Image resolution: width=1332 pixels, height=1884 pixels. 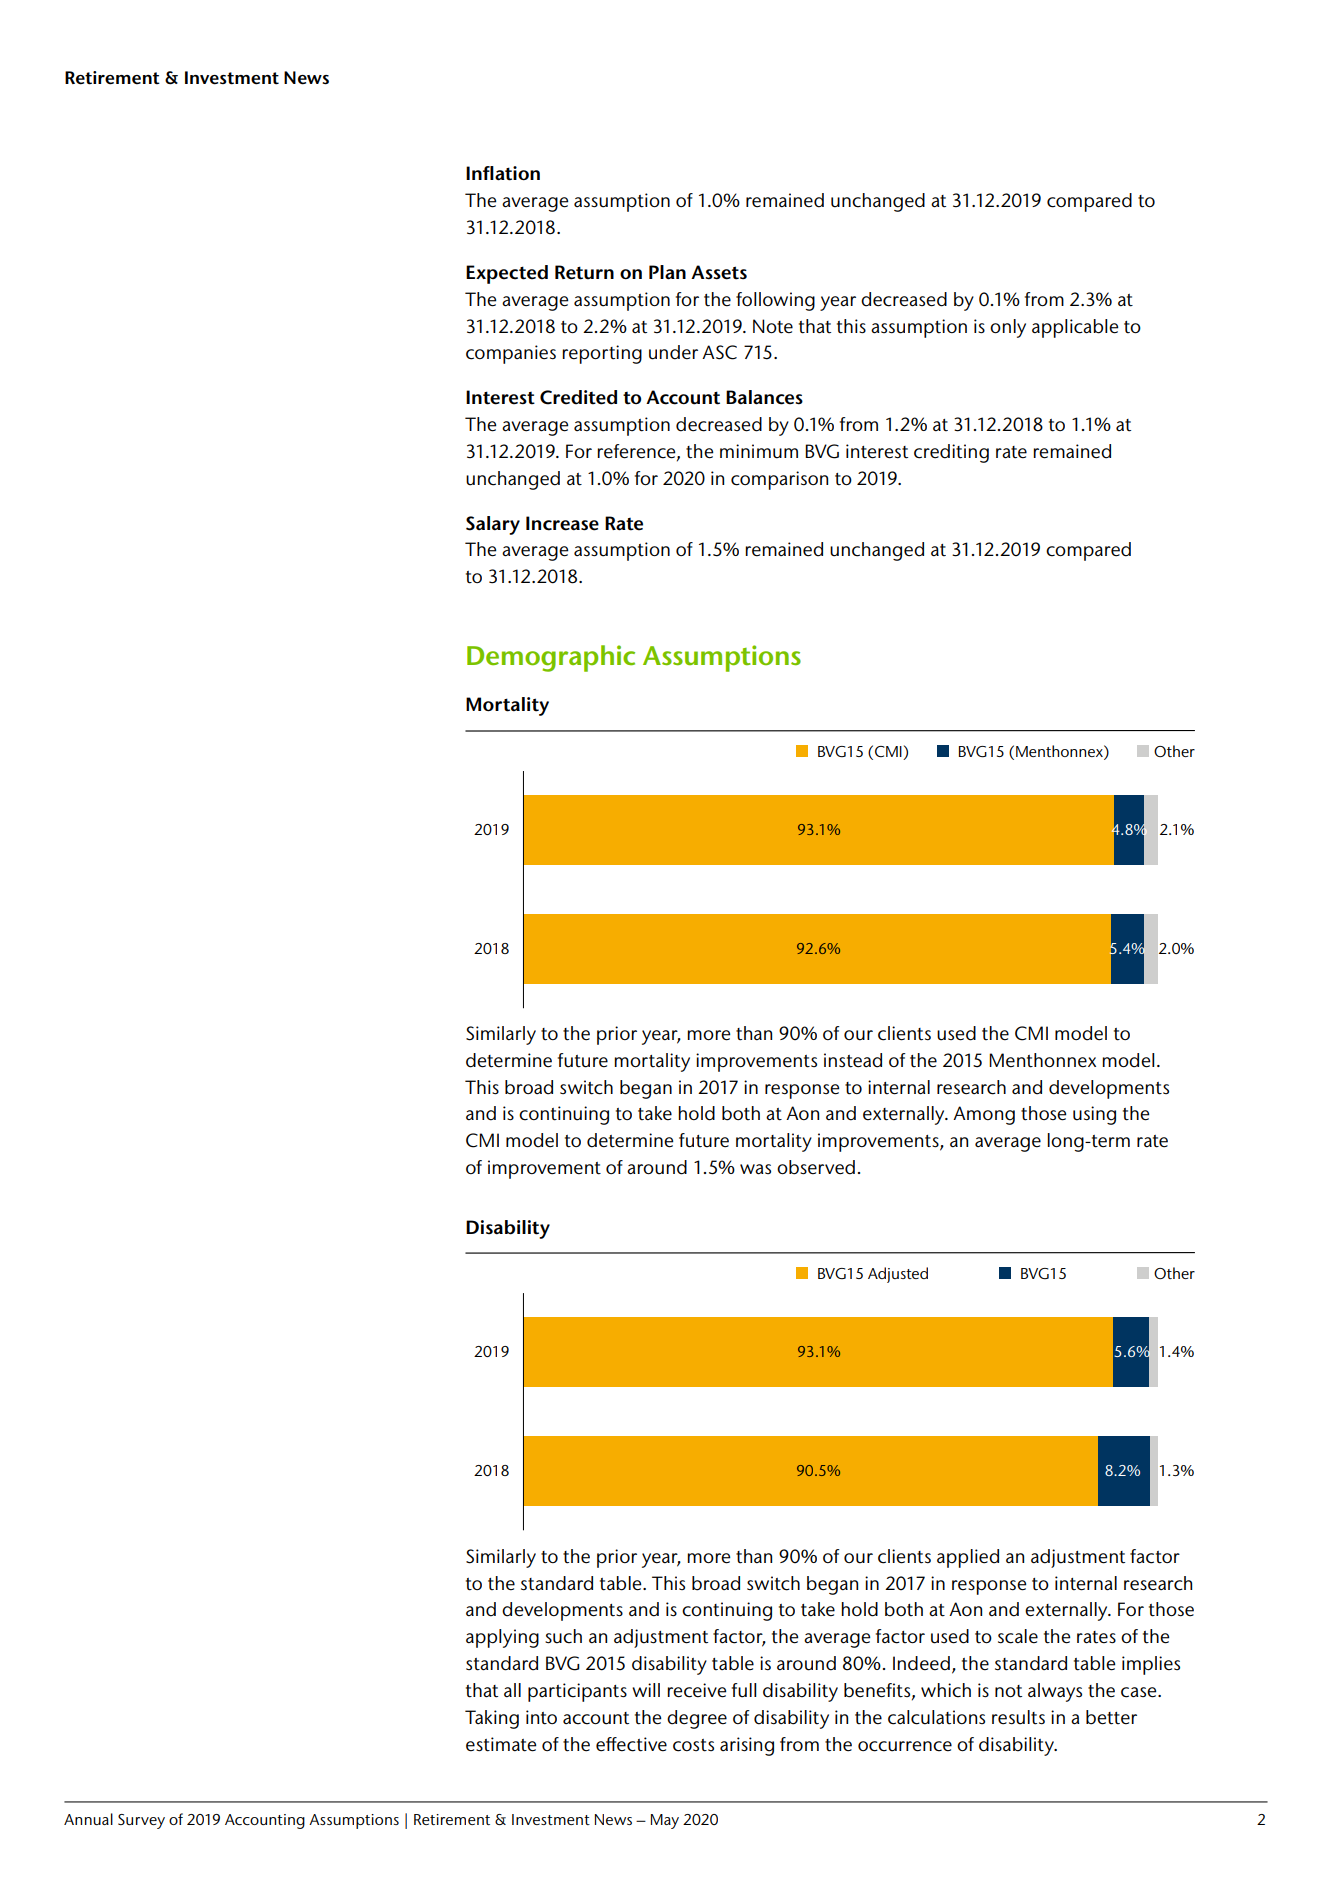 I want to click on Increase, so click(x=562, y=523).
